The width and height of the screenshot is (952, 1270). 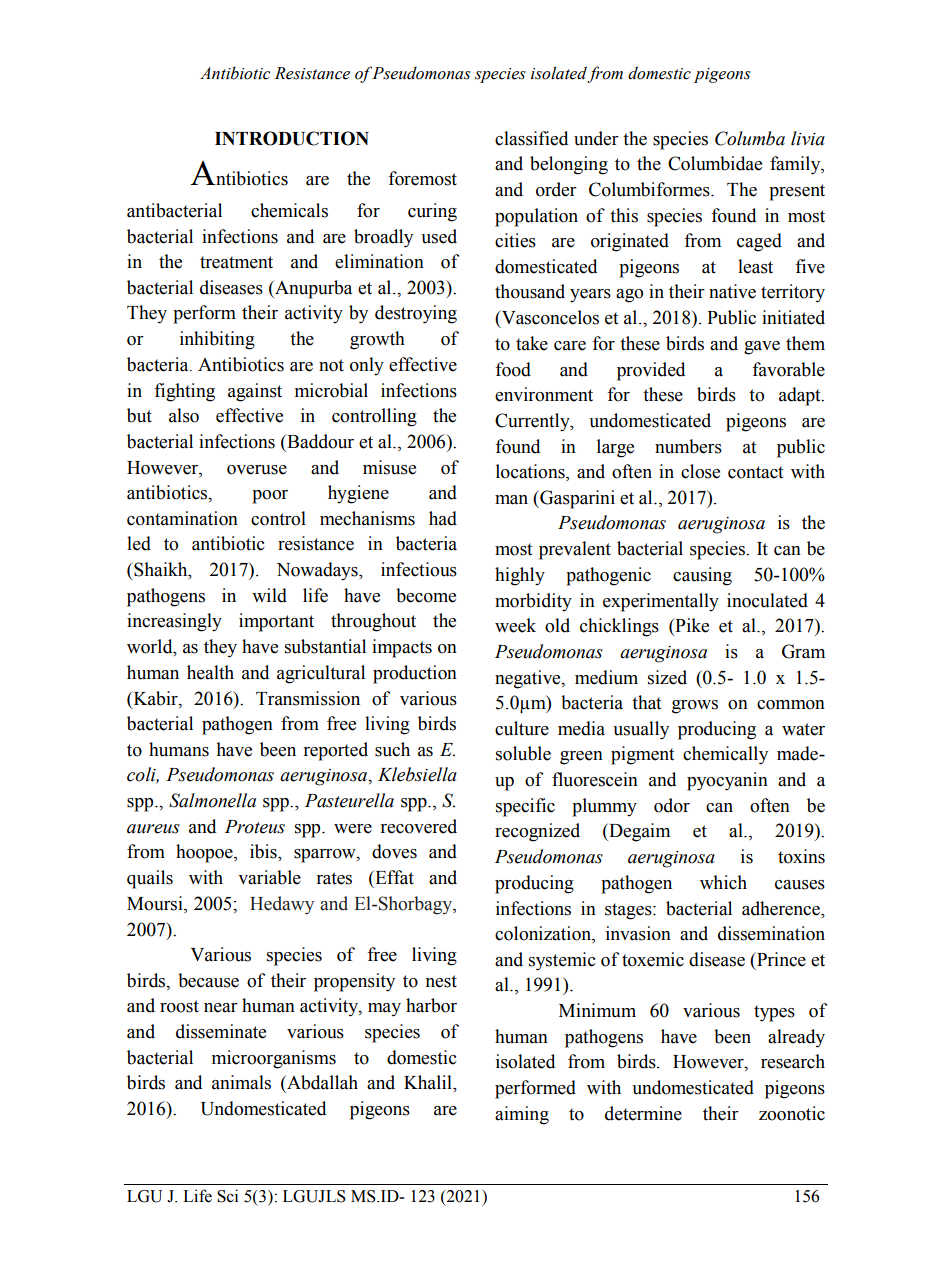 What do you see at coordinates (432, 212) in the screenshot?
I see `curing` at bounding box center [432, 212].
